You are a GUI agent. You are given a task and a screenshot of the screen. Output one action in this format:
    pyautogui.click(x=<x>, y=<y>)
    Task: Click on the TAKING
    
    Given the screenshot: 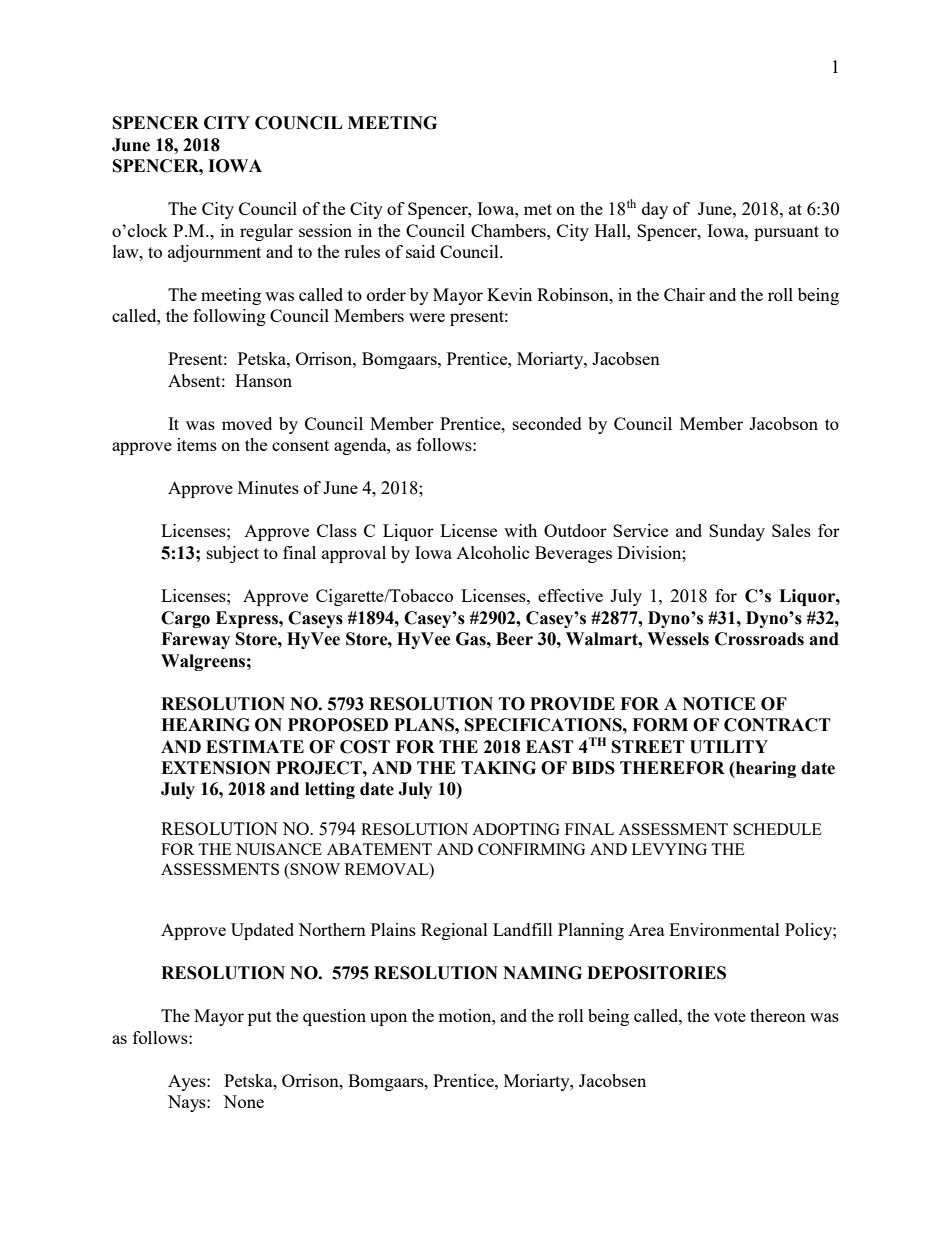 What is the action you would take?
    pyautogui.click(x=498, y=768)
